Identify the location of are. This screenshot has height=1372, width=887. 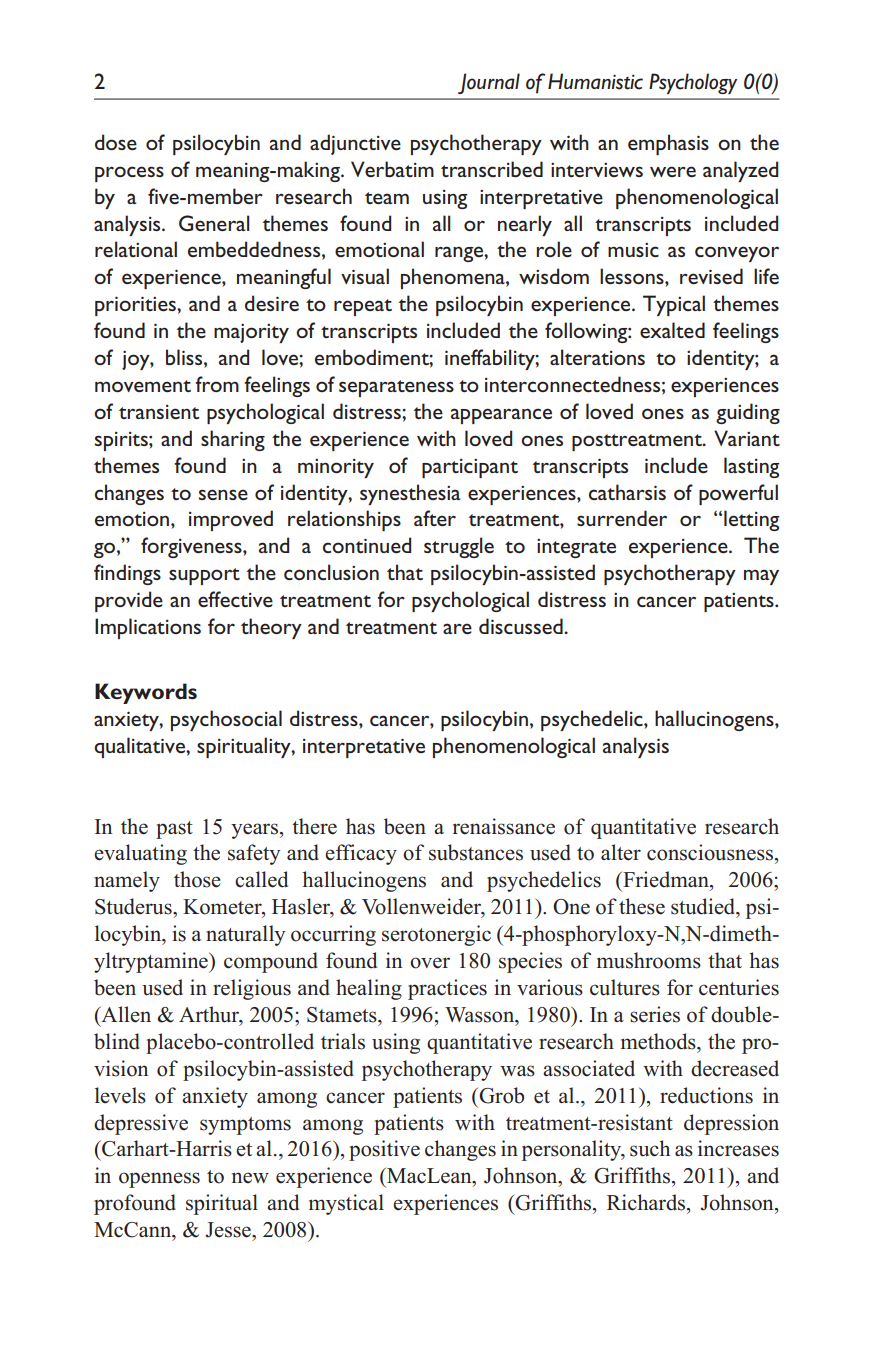
(457, 628).
